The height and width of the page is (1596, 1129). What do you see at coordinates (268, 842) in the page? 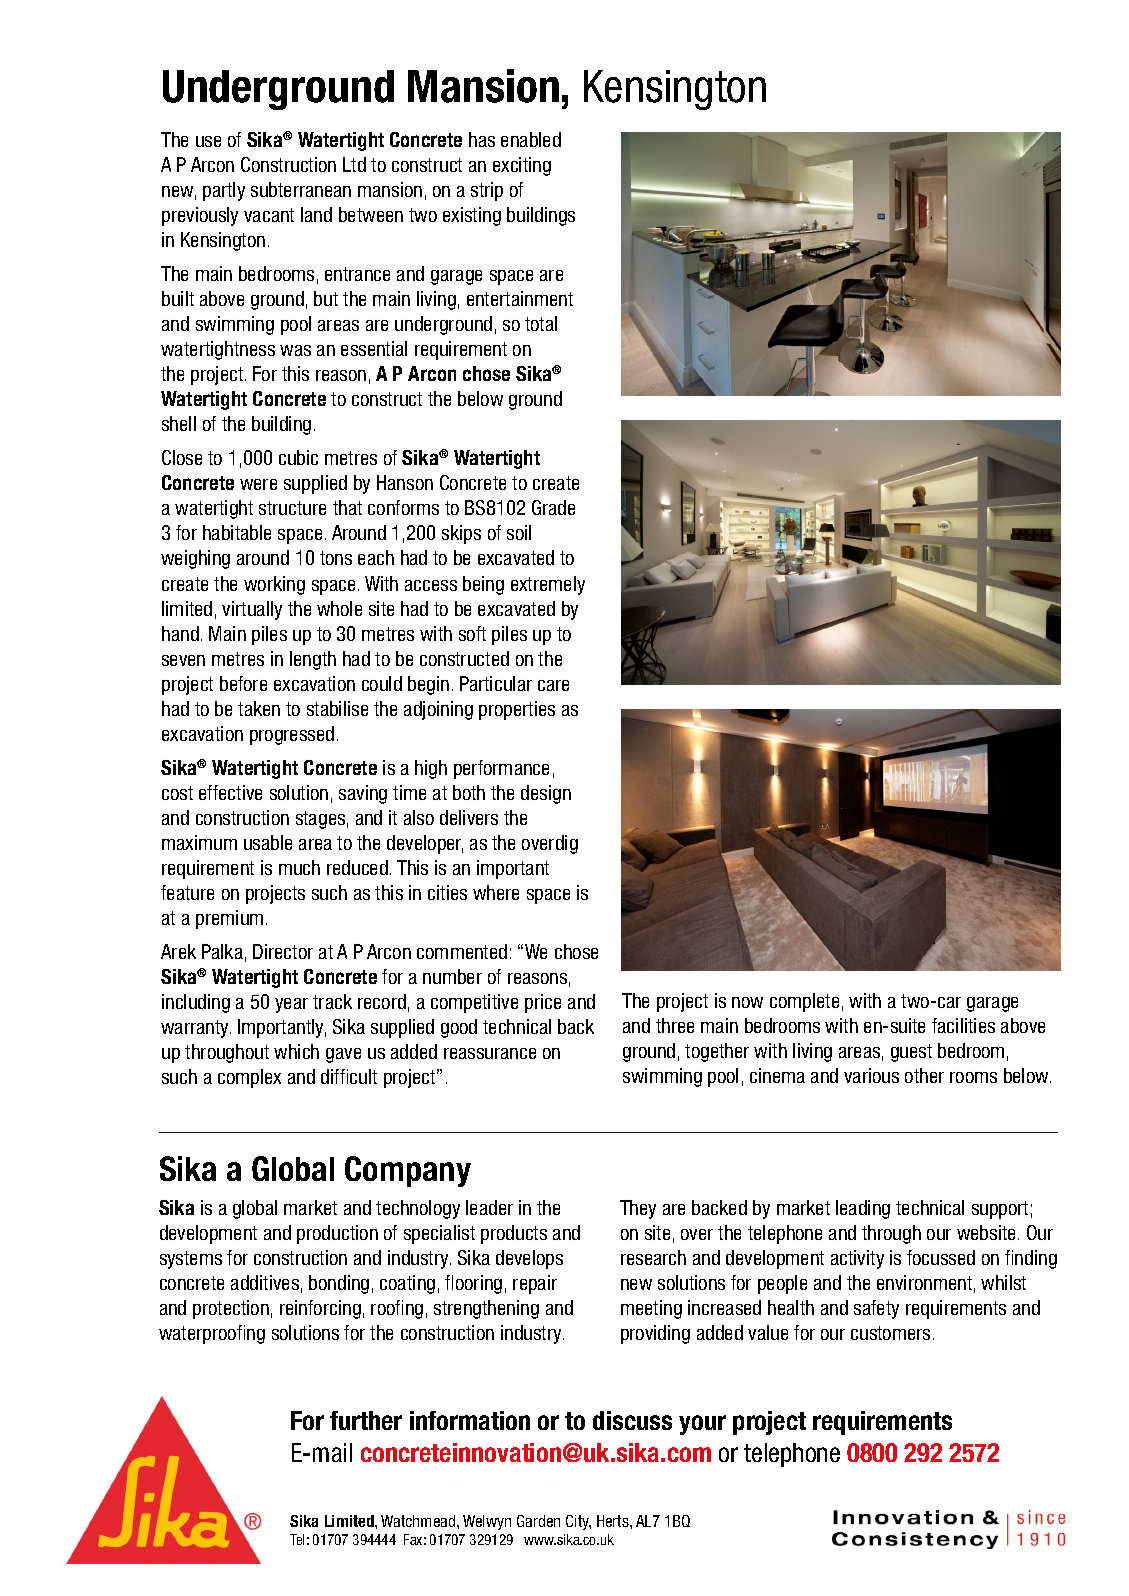
I see `usable` at bounding box center [268, 842].
